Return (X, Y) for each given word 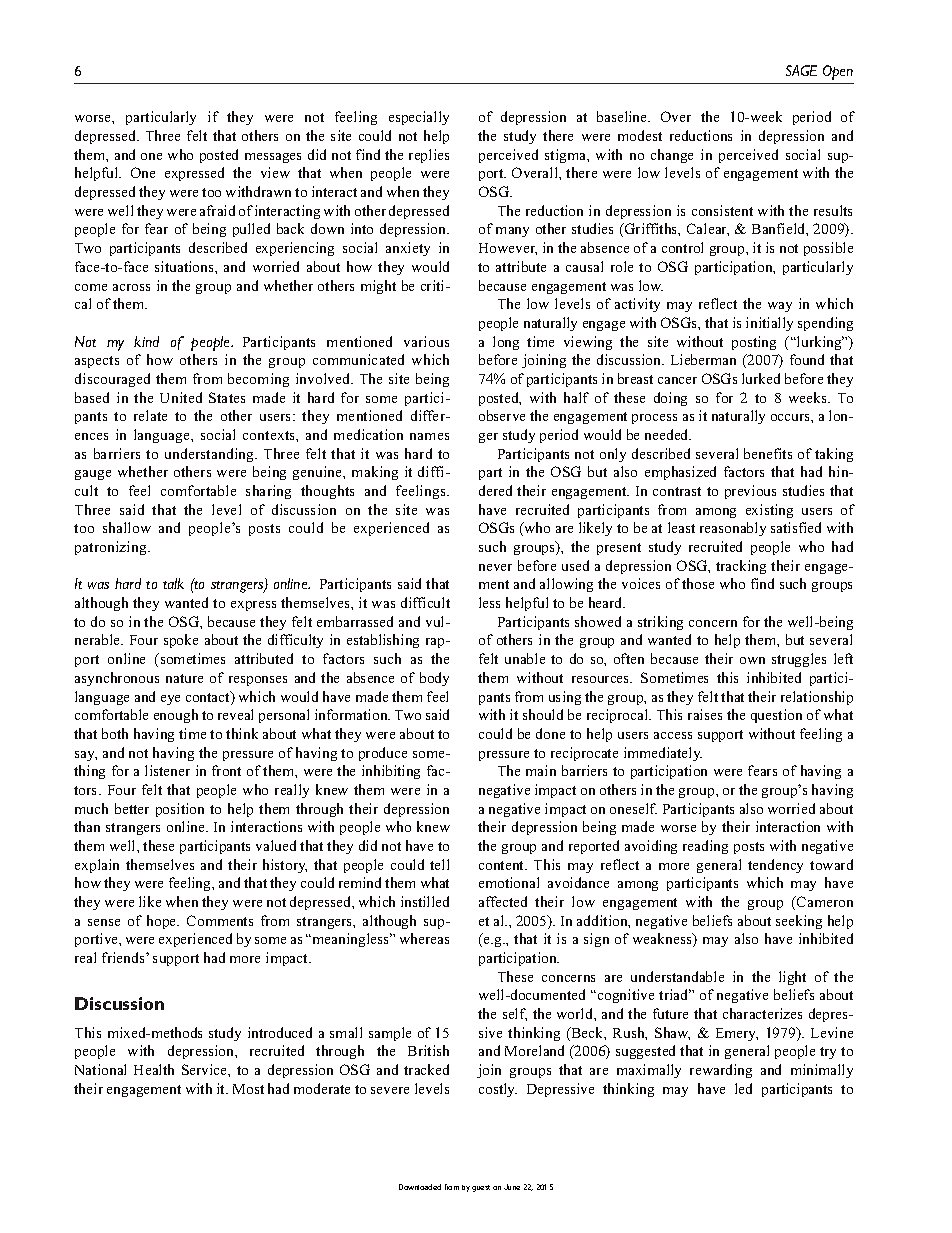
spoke (181, 641)
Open (838, 72)
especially (419, 118)
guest (481, 1188)
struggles (799, 660)
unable (525, 658)
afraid (217, 210)
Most (248, 1089)
